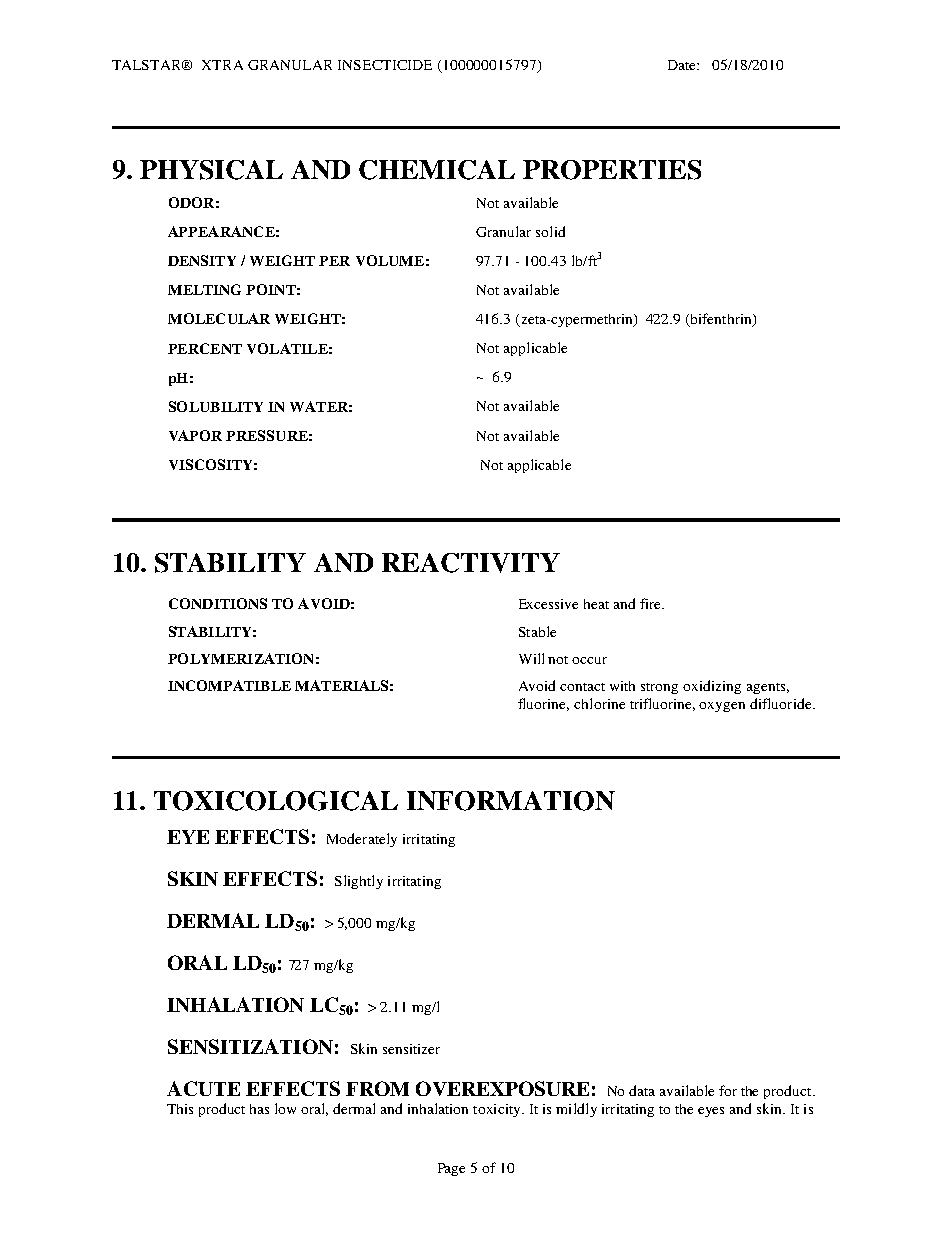 This screenshot has height=1233, width=952. Describe the element at coordinates (471, 563) in the screenshot. I see `REACTIVITY` at that location.
